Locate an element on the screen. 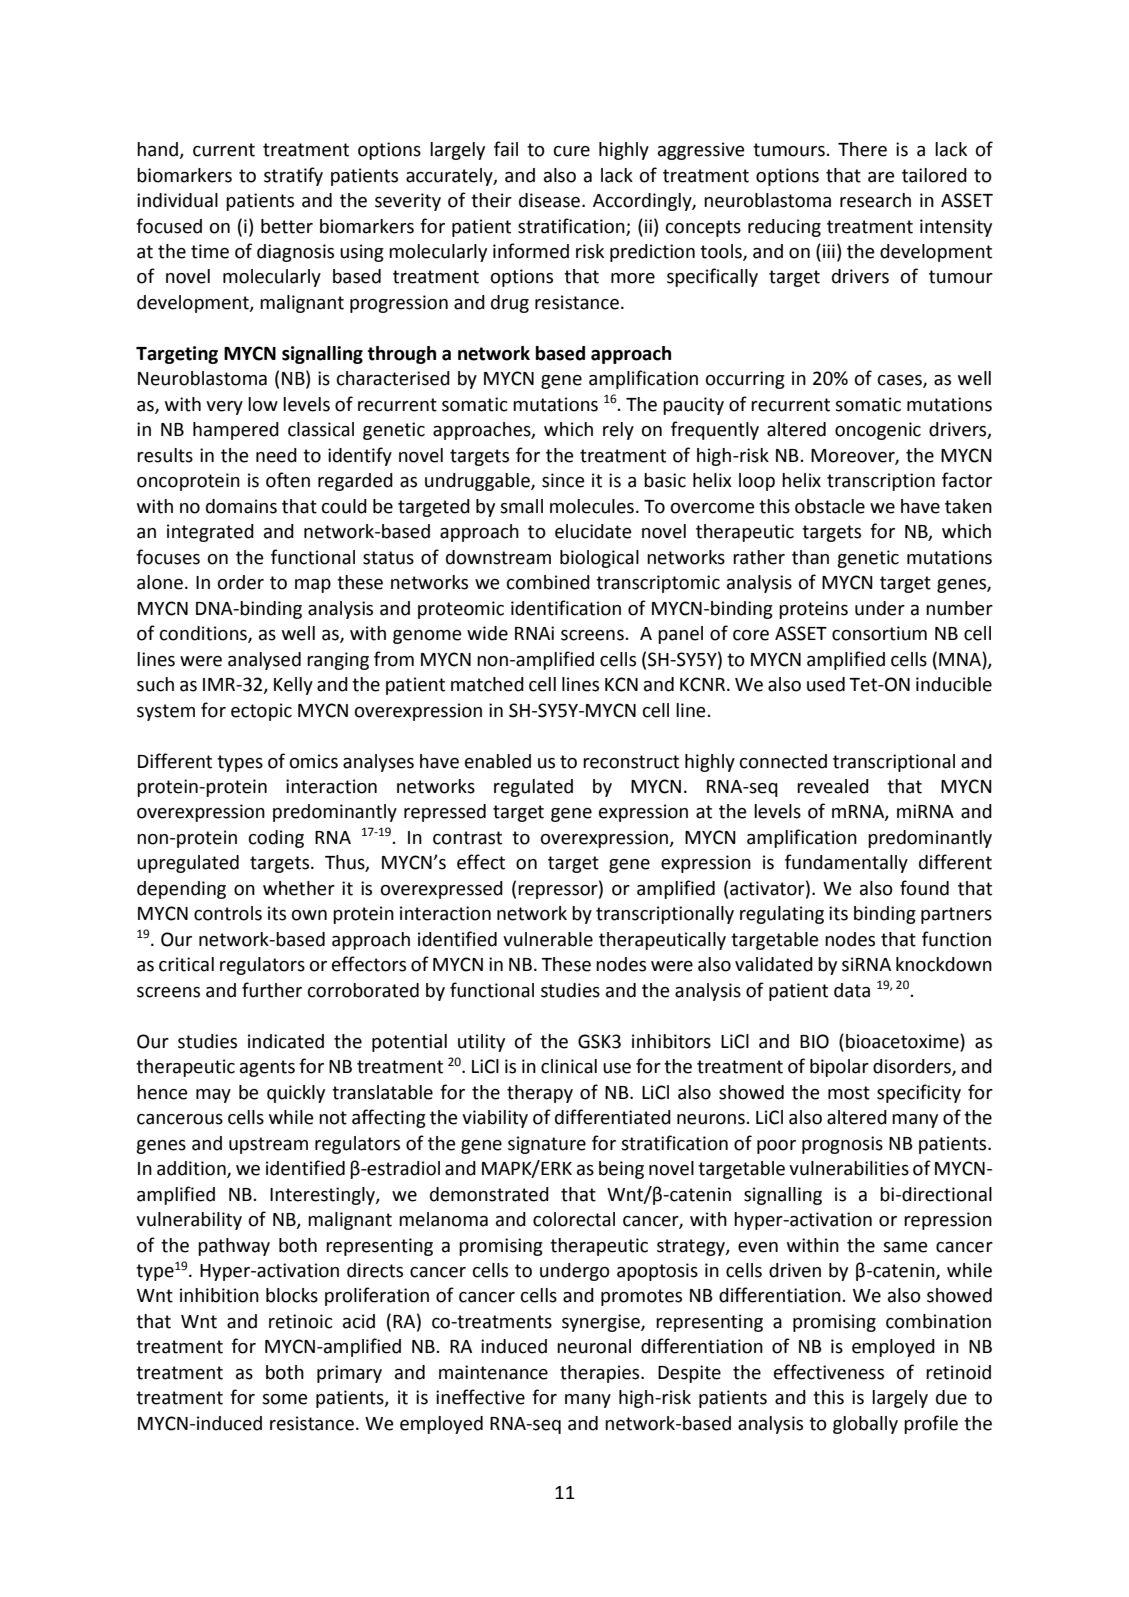  some is located at coordinates (285, 1399).
